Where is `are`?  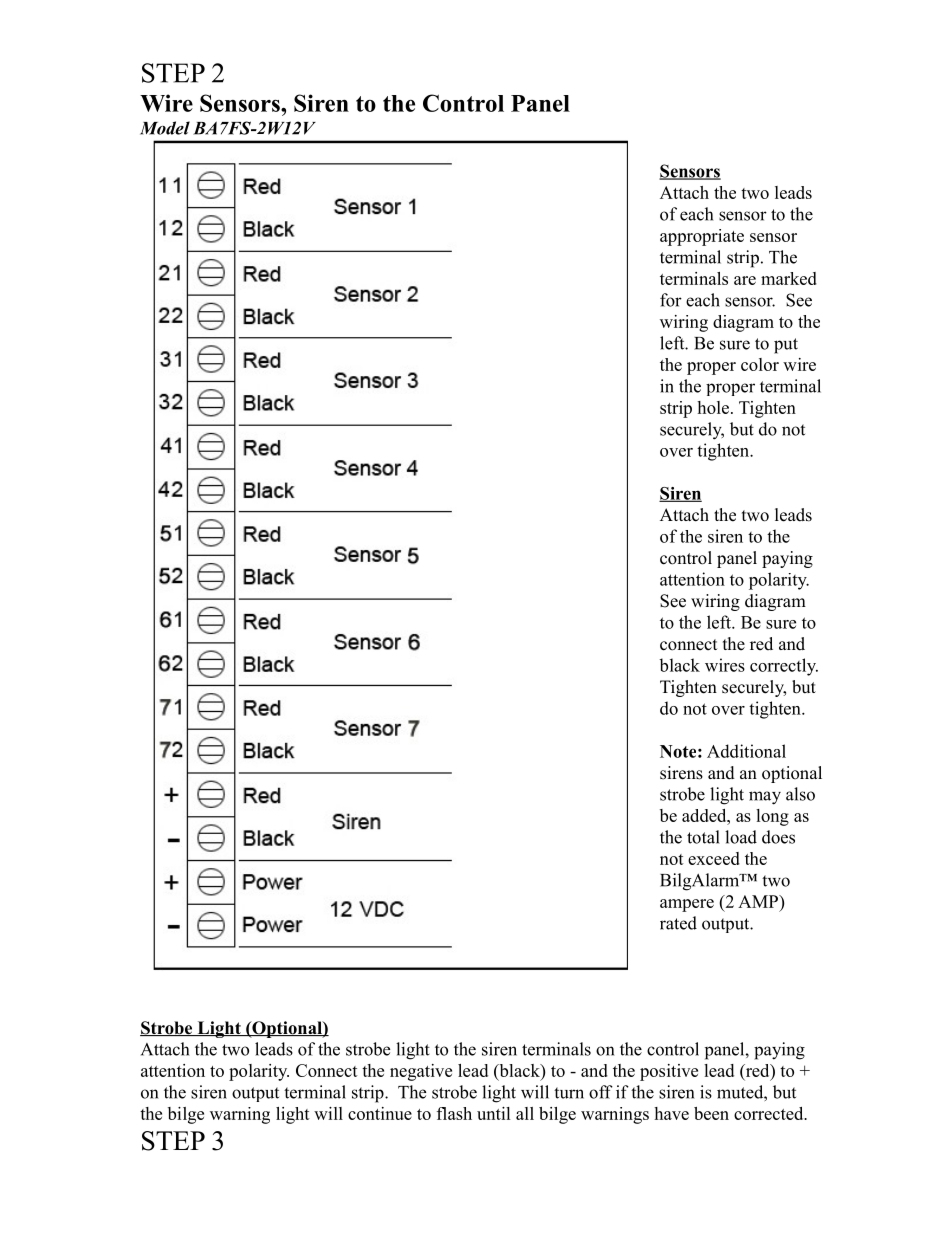 are is located at coordinates (745, 280).
